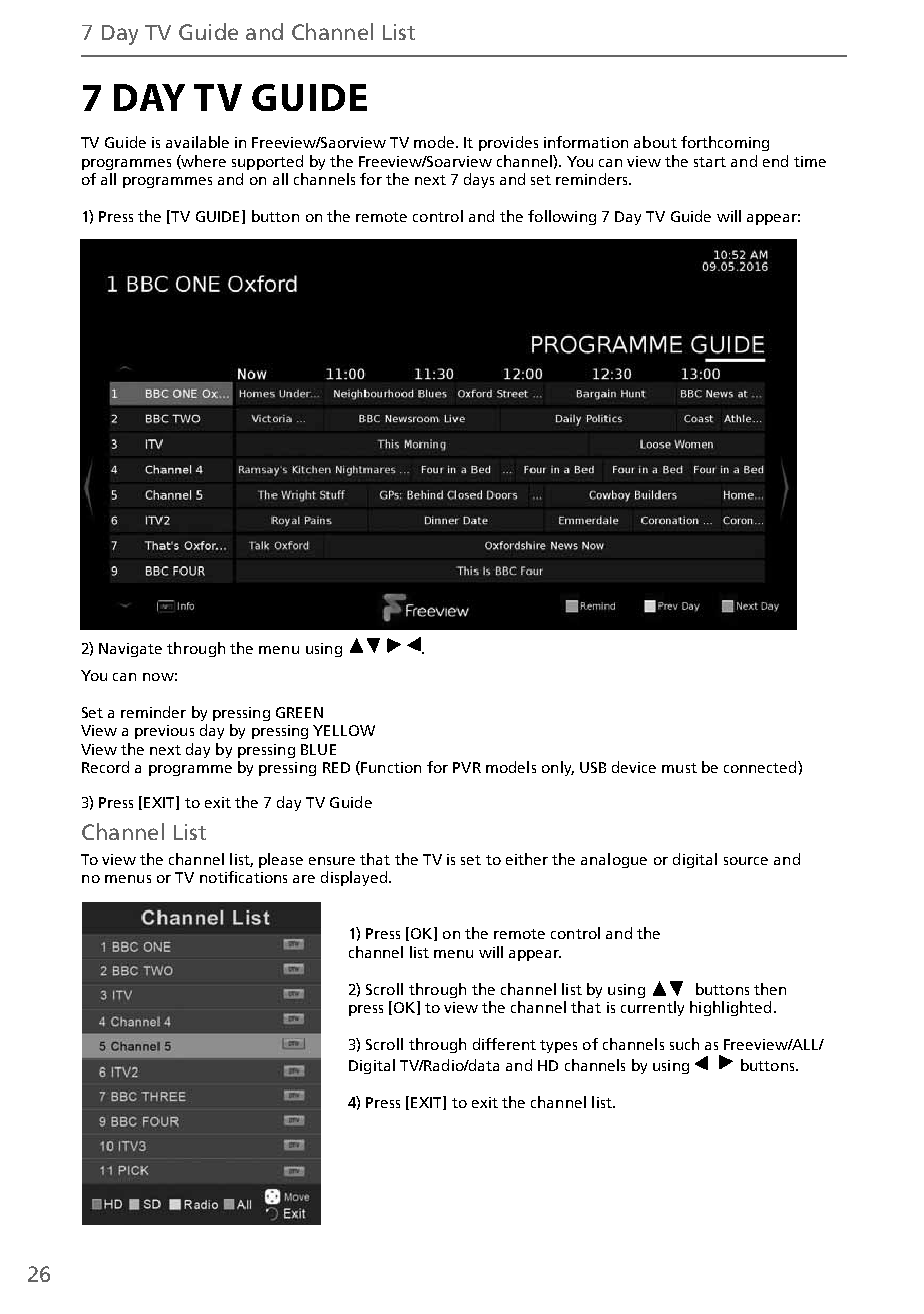 This image has height=1314, width=924. I want to click on start, so click(710, 162).
